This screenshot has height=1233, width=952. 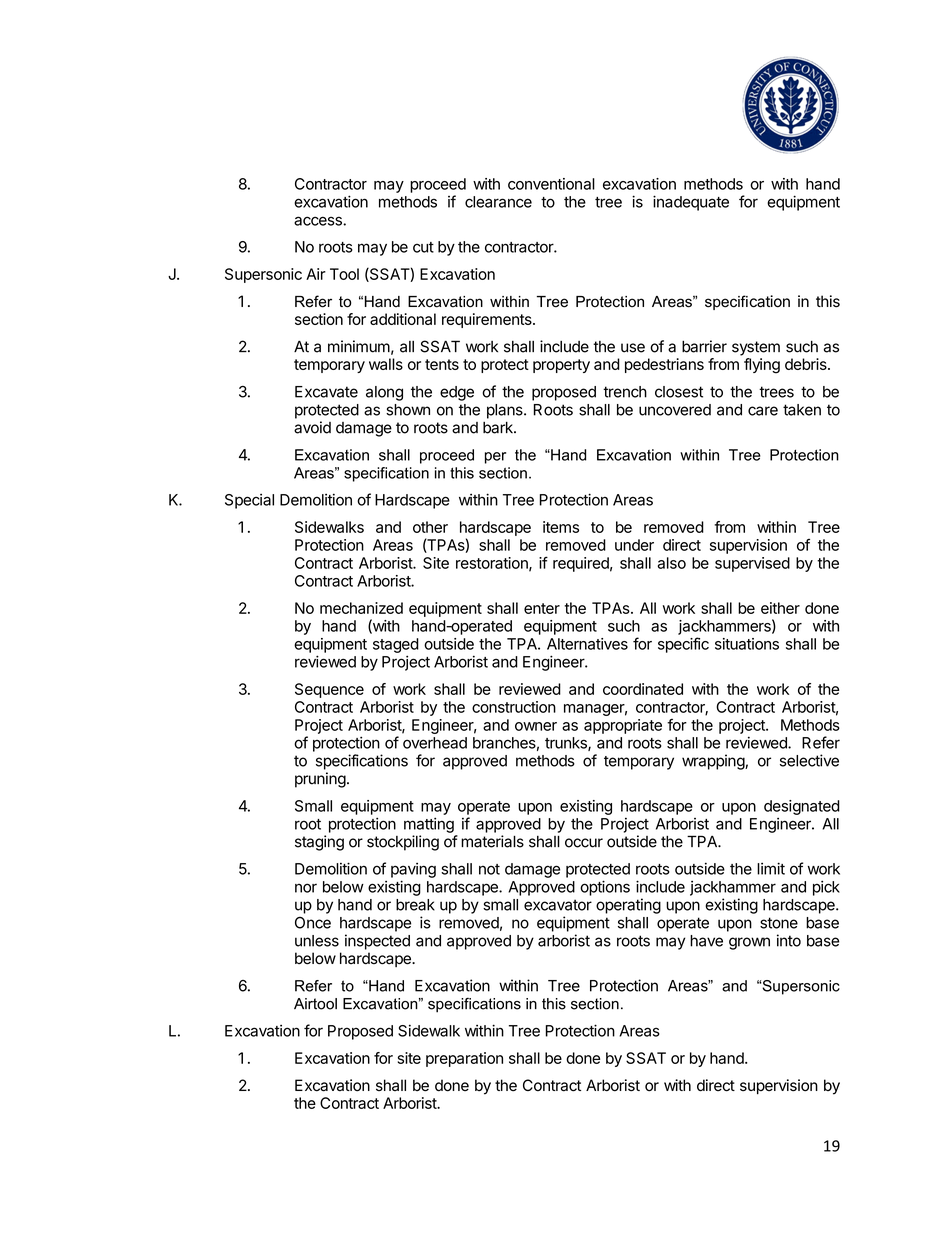 I want to click on access, so click(x=319, y=221).
